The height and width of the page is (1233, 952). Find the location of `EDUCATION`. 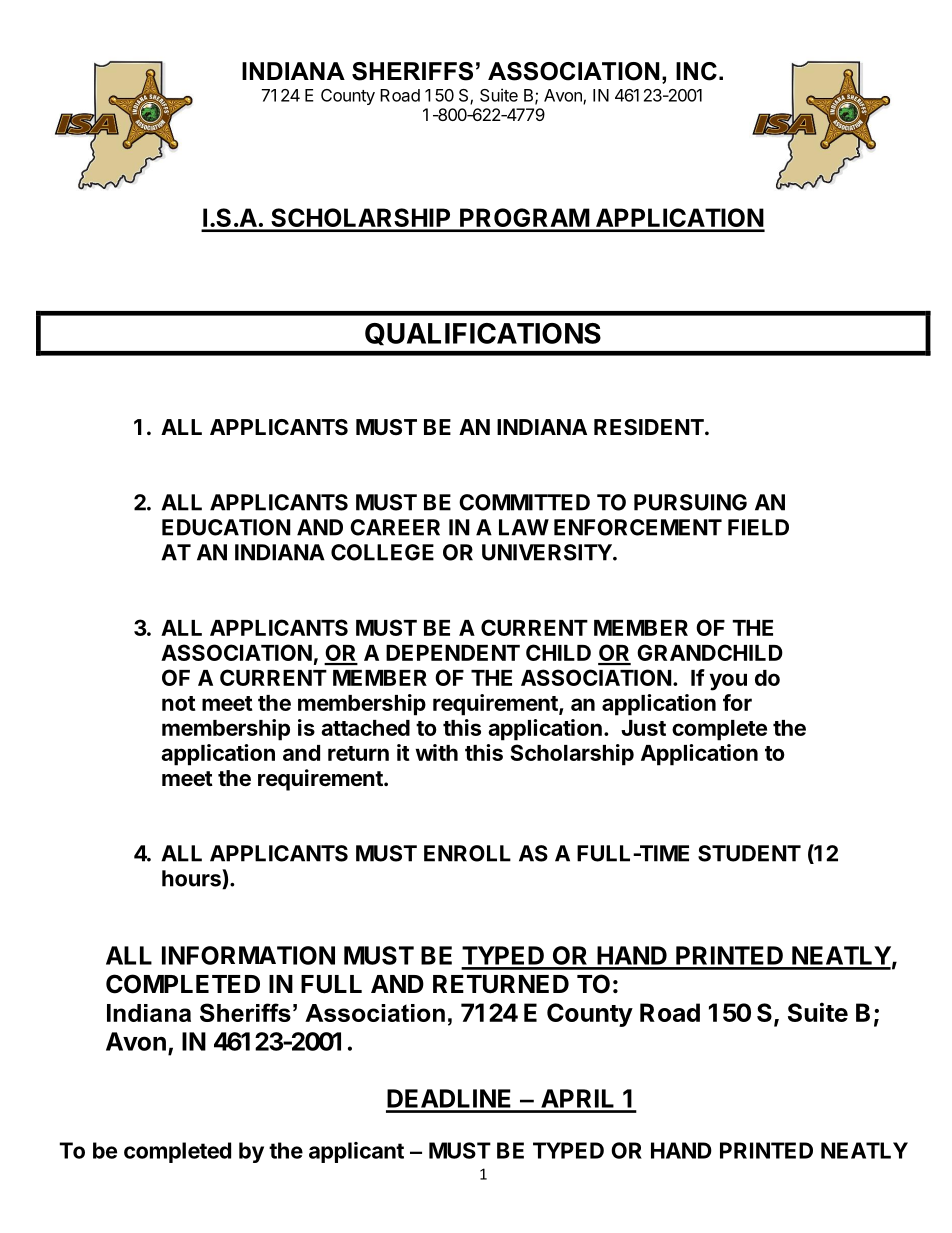

EDUCATION is located at coordinates (226, 527).
